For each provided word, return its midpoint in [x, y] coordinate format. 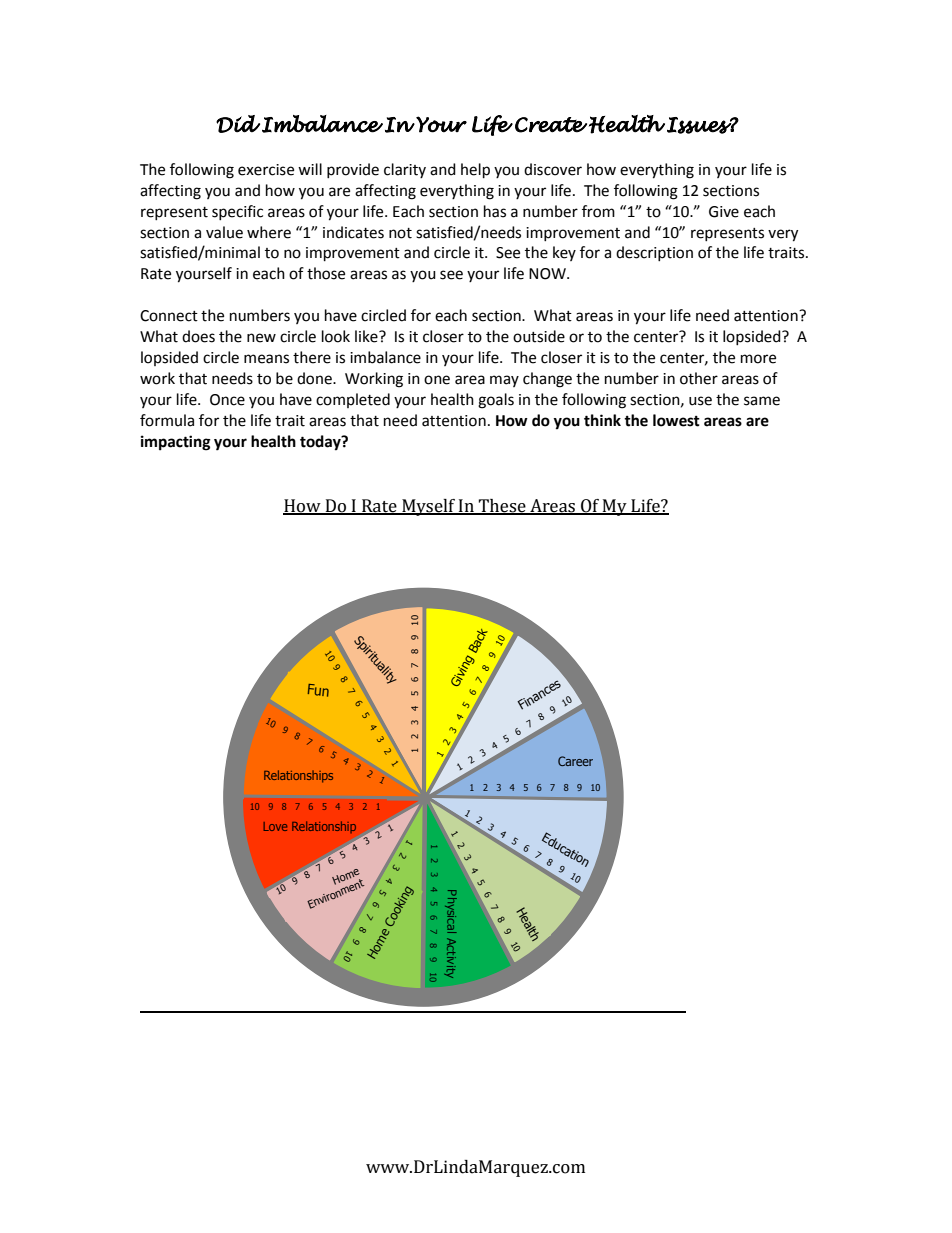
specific [237, 212]
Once [227, 400]
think [602, 420]
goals [496, 401]
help [475, 171]
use [700, 401]
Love [275, 826]
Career [575, 761]
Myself [428, 507]
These [502, 507]
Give [724, 212]
